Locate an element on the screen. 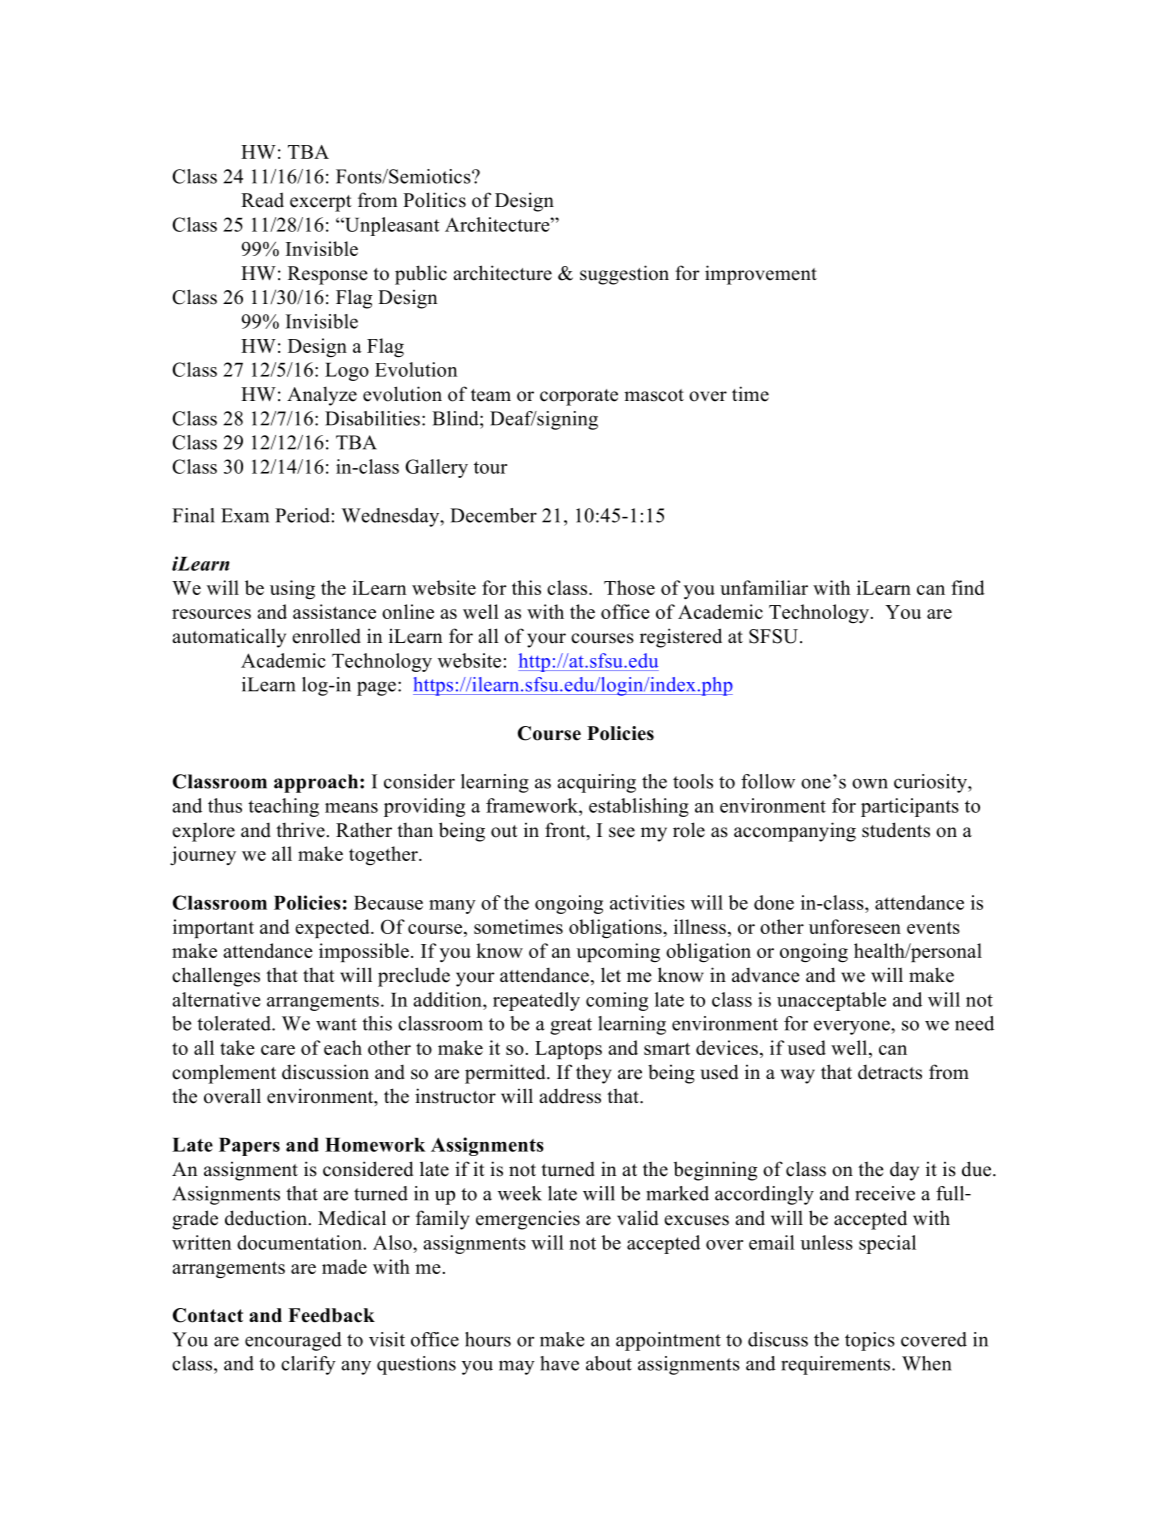  topics is located at coordinates (870, 1341).
